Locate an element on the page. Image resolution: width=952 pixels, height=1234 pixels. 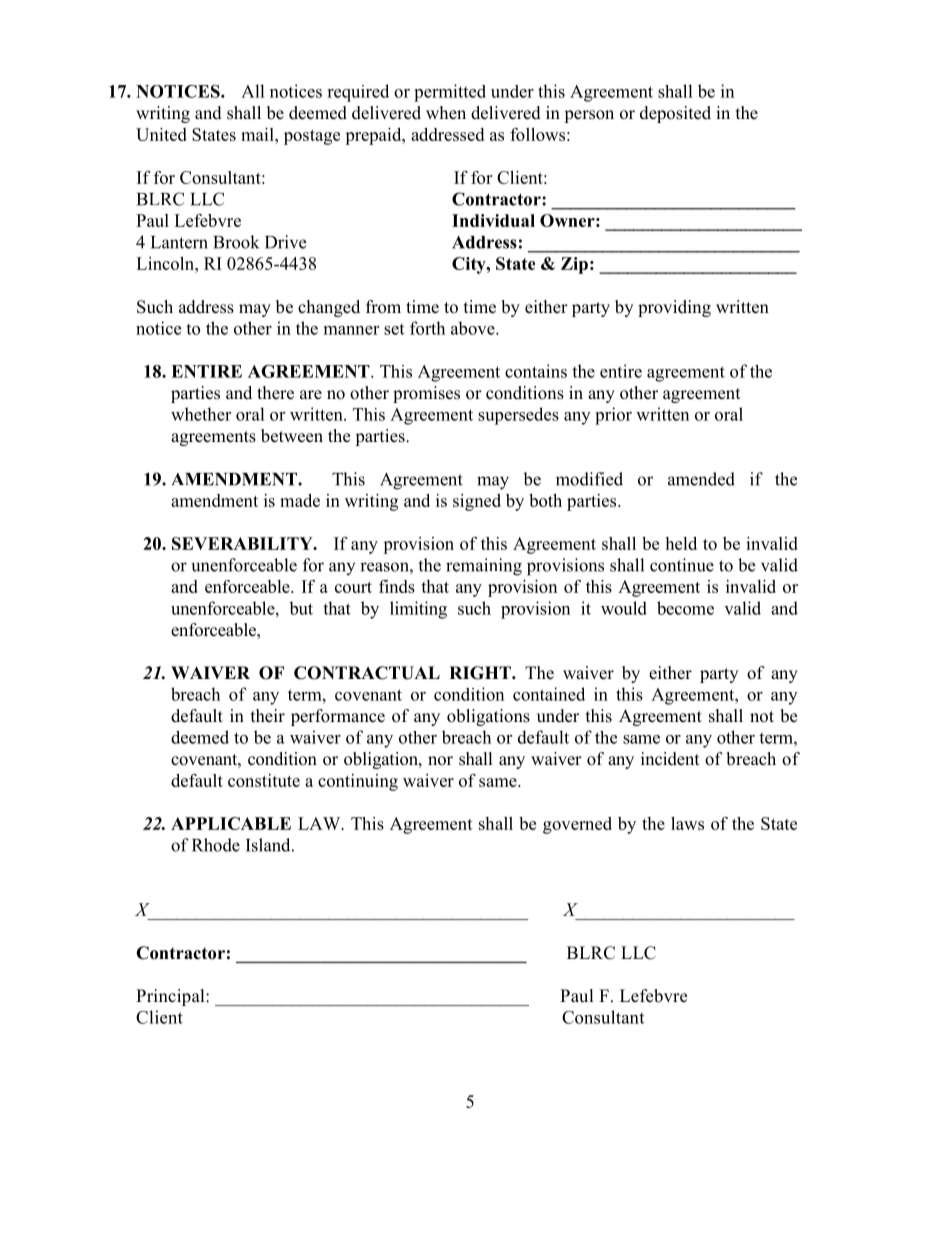
made is located at coordinates (300, 500).
